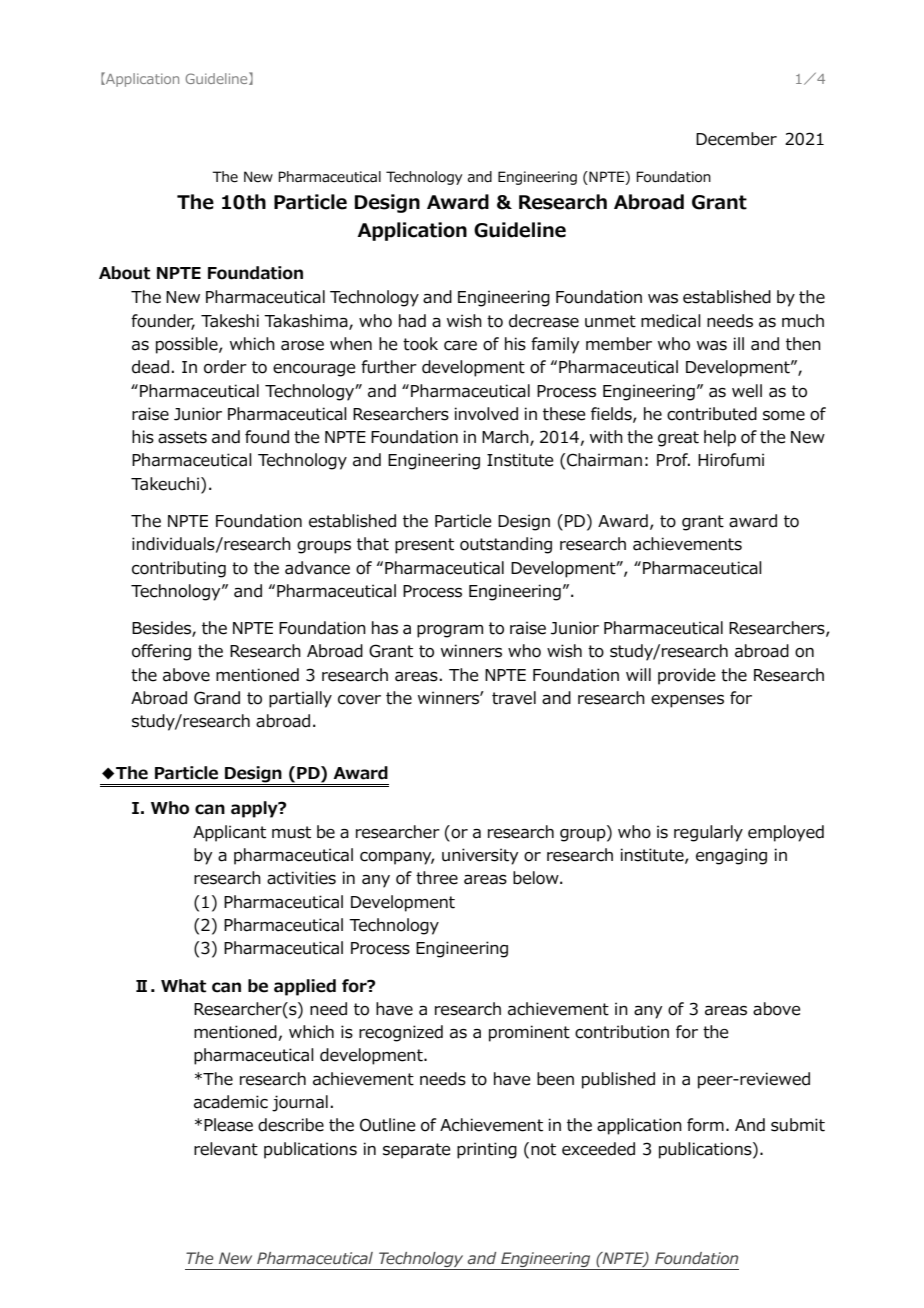 Image resolution: width=924 pixels, height=1308 pixels. Describe the element at coordinates (514, 698) in the document. I see `travel` at that location.
